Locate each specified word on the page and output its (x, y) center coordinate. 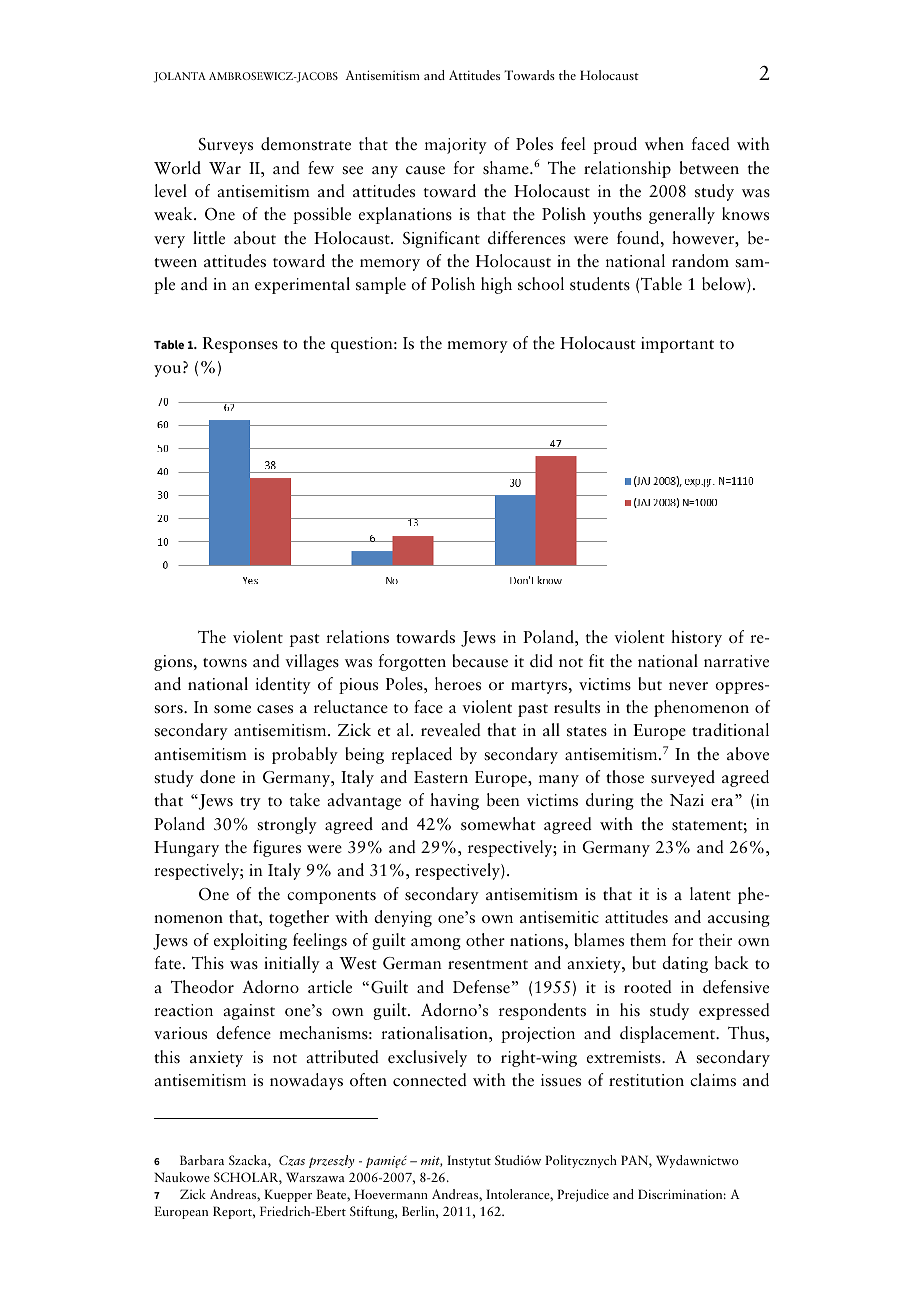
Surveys (226, 146)
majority (456, 146)
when (664, 143)
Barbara (202, 1160)
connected (430, 1080)
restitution (646, 1080)
